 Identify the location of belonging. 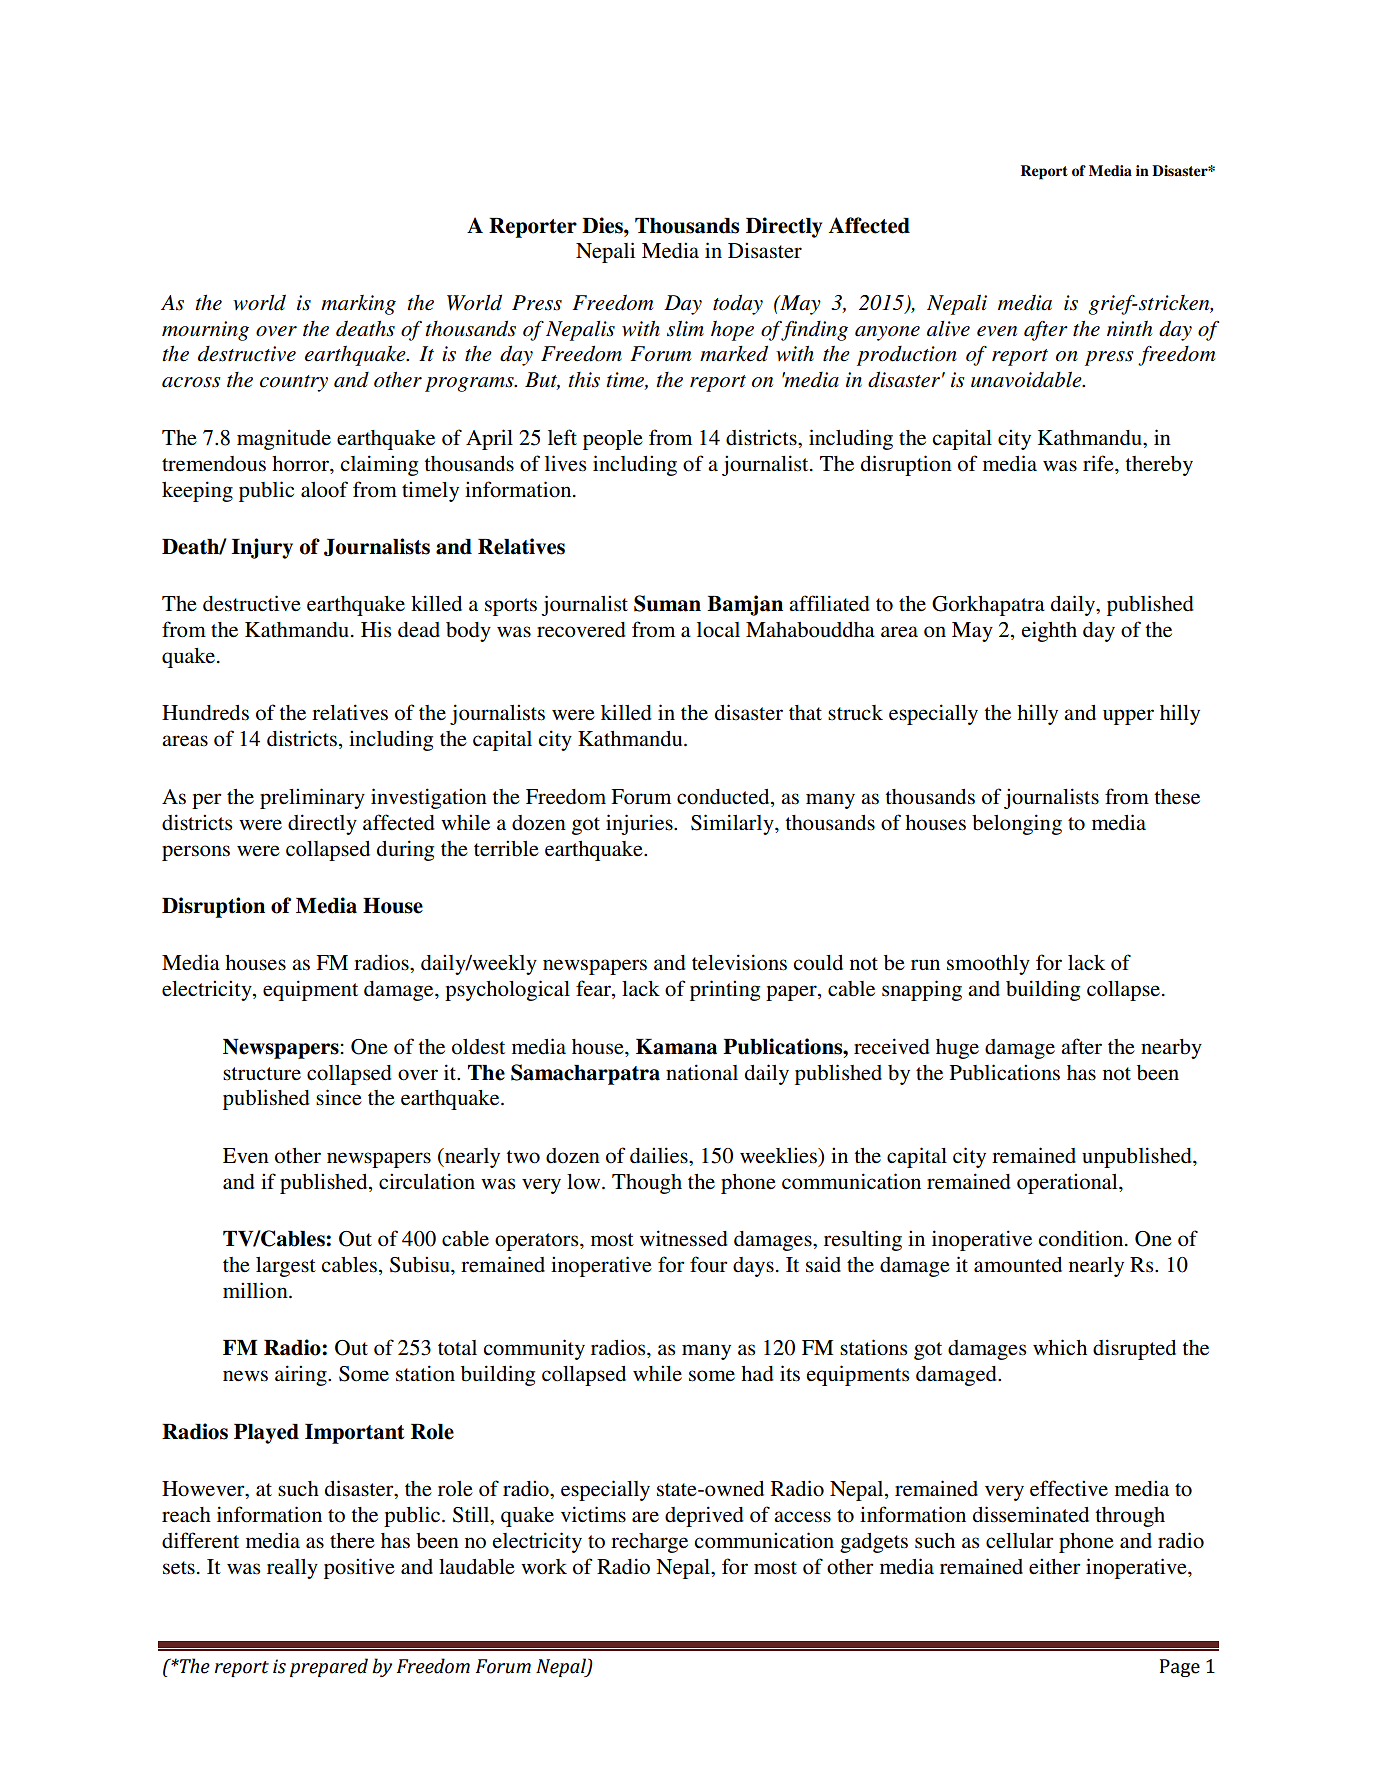
(1017, 824).
